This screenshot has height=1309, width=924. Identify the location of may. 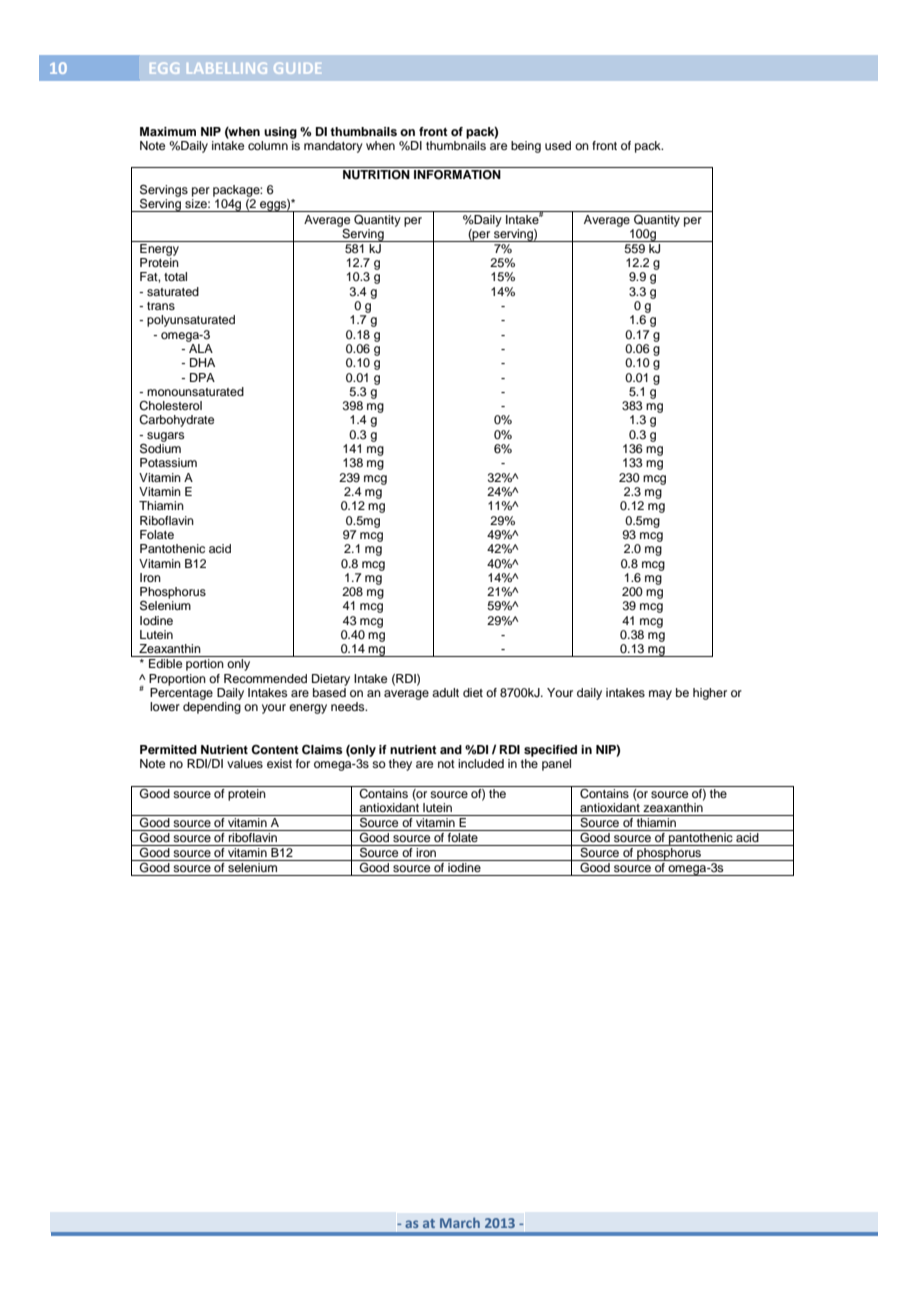
(660, 695).
